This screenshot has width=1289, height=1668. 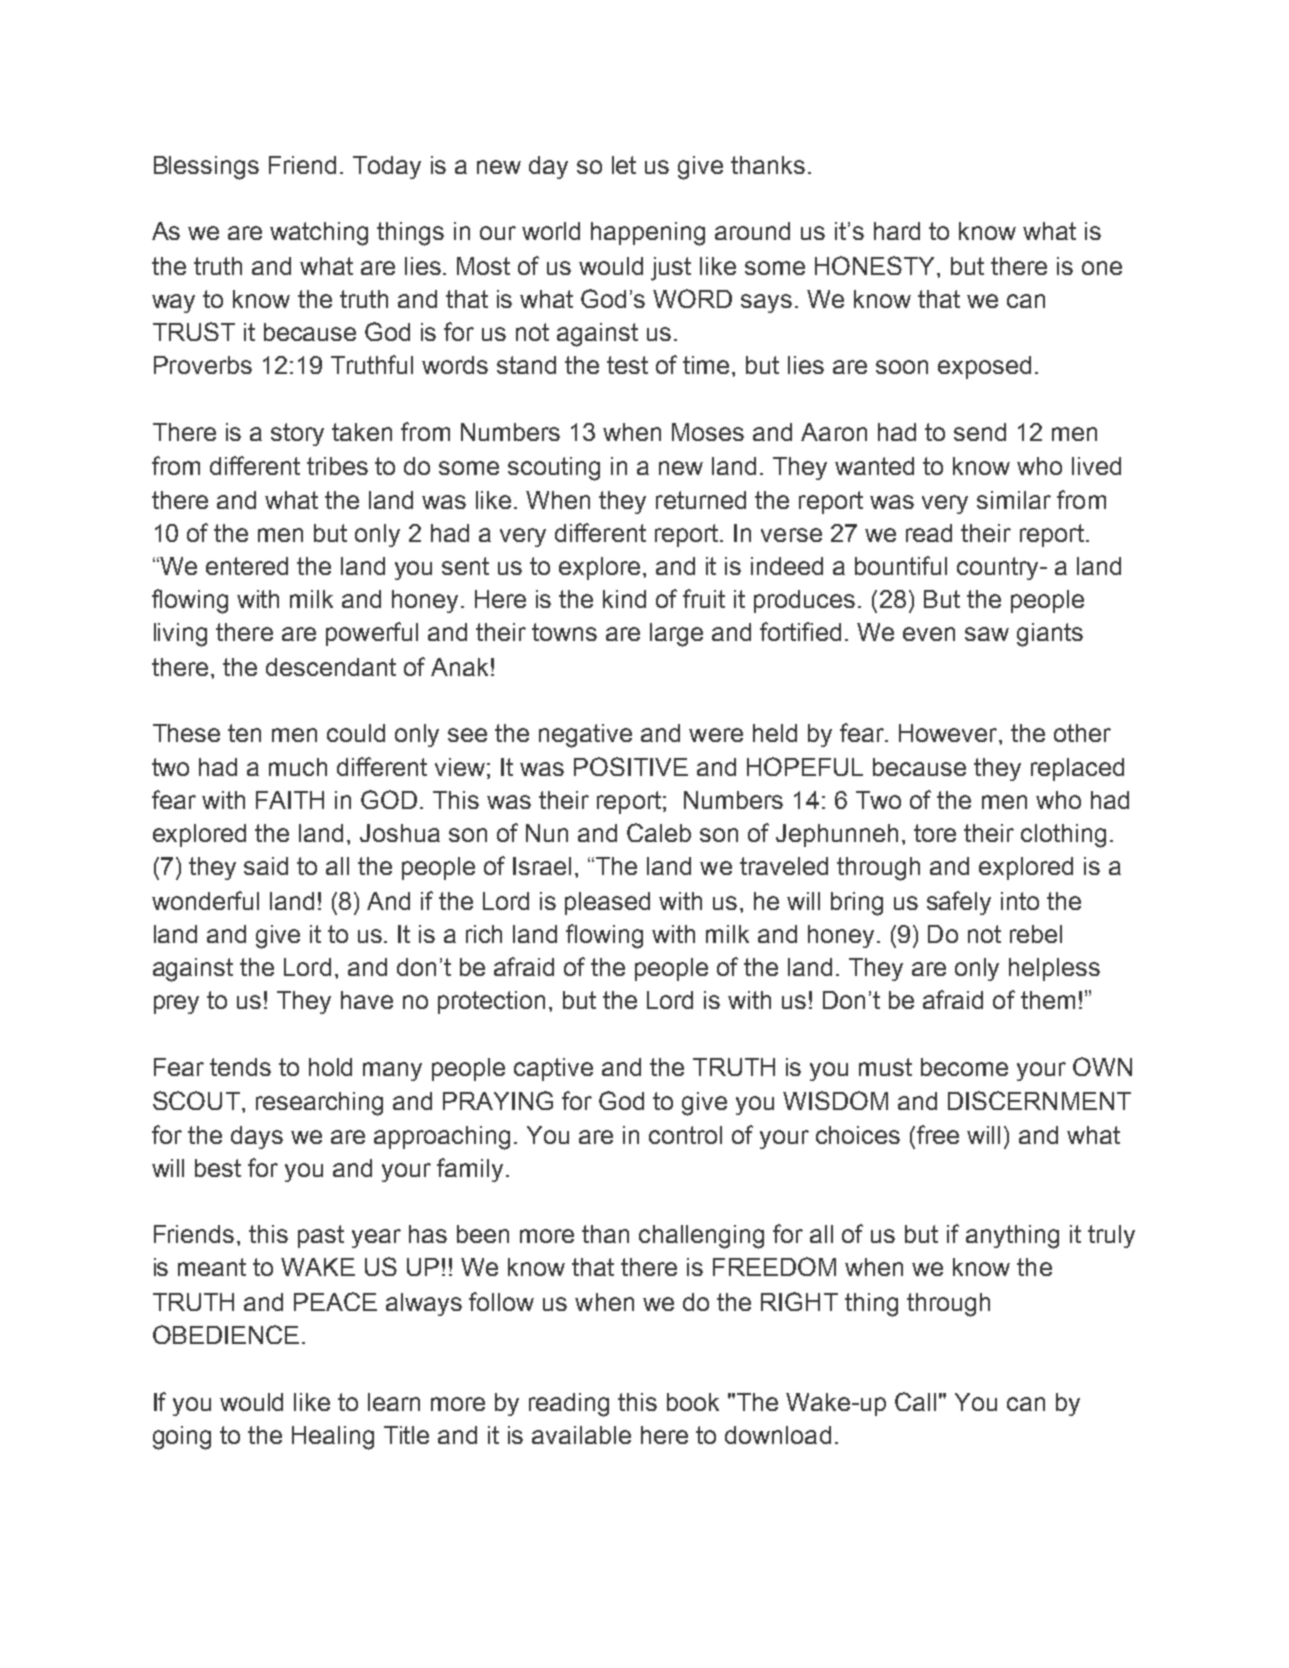 What do you see at coordinates (659, 832) in the screenshot?
I see `Caleb` at bounding box center [659, 832].
